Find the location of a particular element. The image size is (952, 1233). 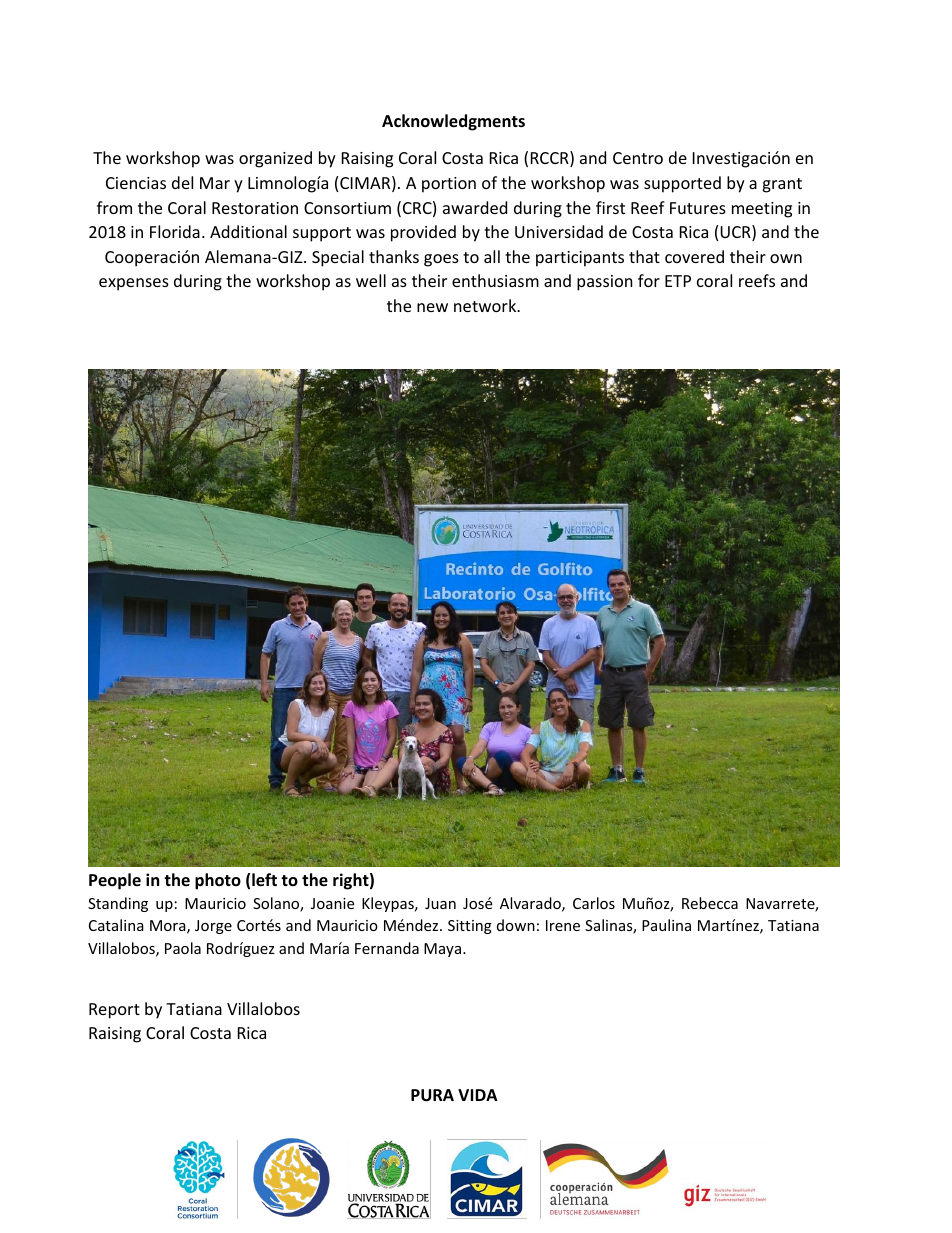

Juan is located at coordinates (440, 903).
